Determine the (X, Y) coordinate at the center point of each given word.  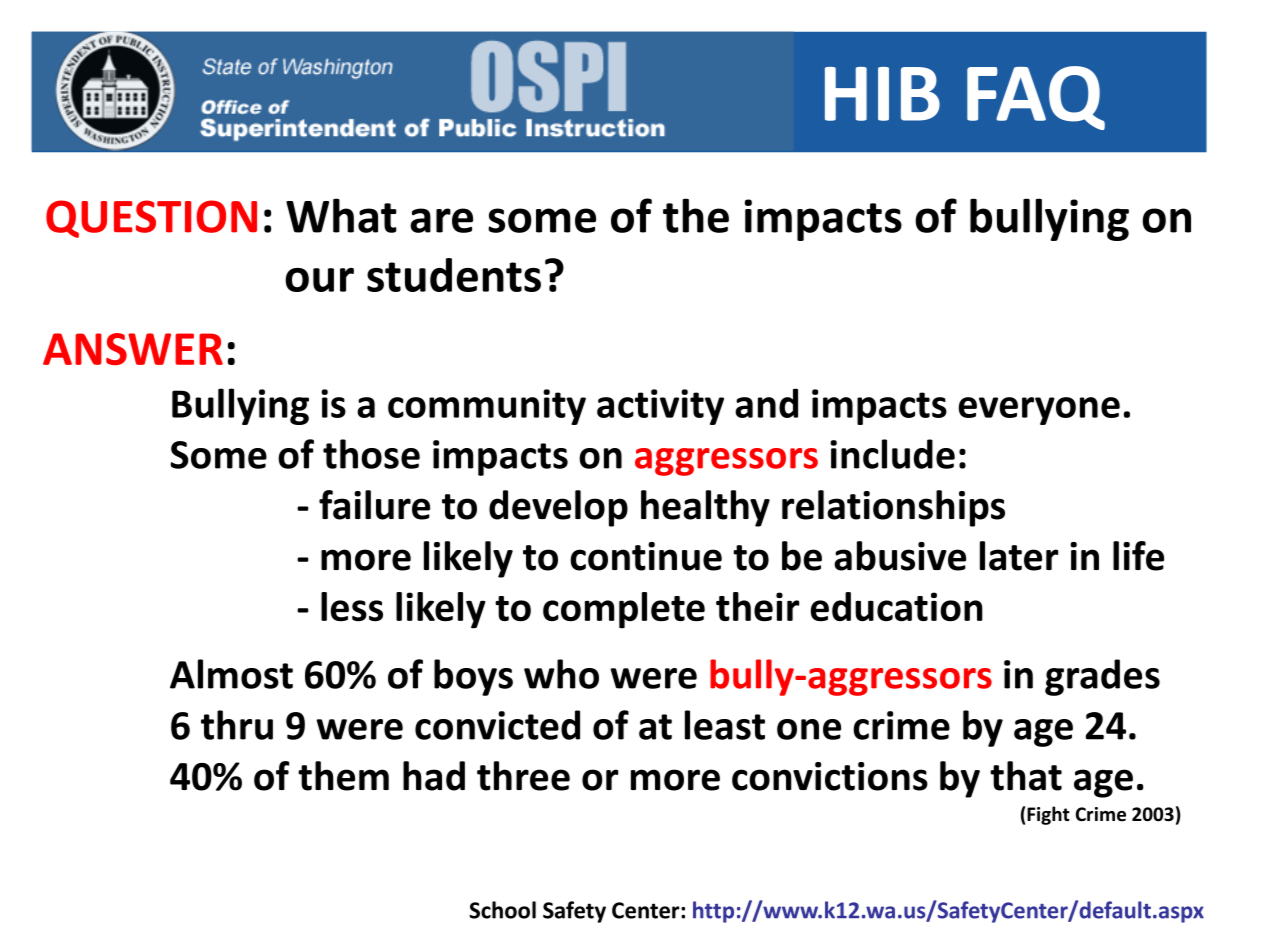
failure (374, 505)
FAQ (1036, 98)
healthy (705, 508)
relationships (893, 508)
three (523, 776)
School (502, 910)
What (341, 215)
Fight (1048, 815)
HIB (882, 94)
